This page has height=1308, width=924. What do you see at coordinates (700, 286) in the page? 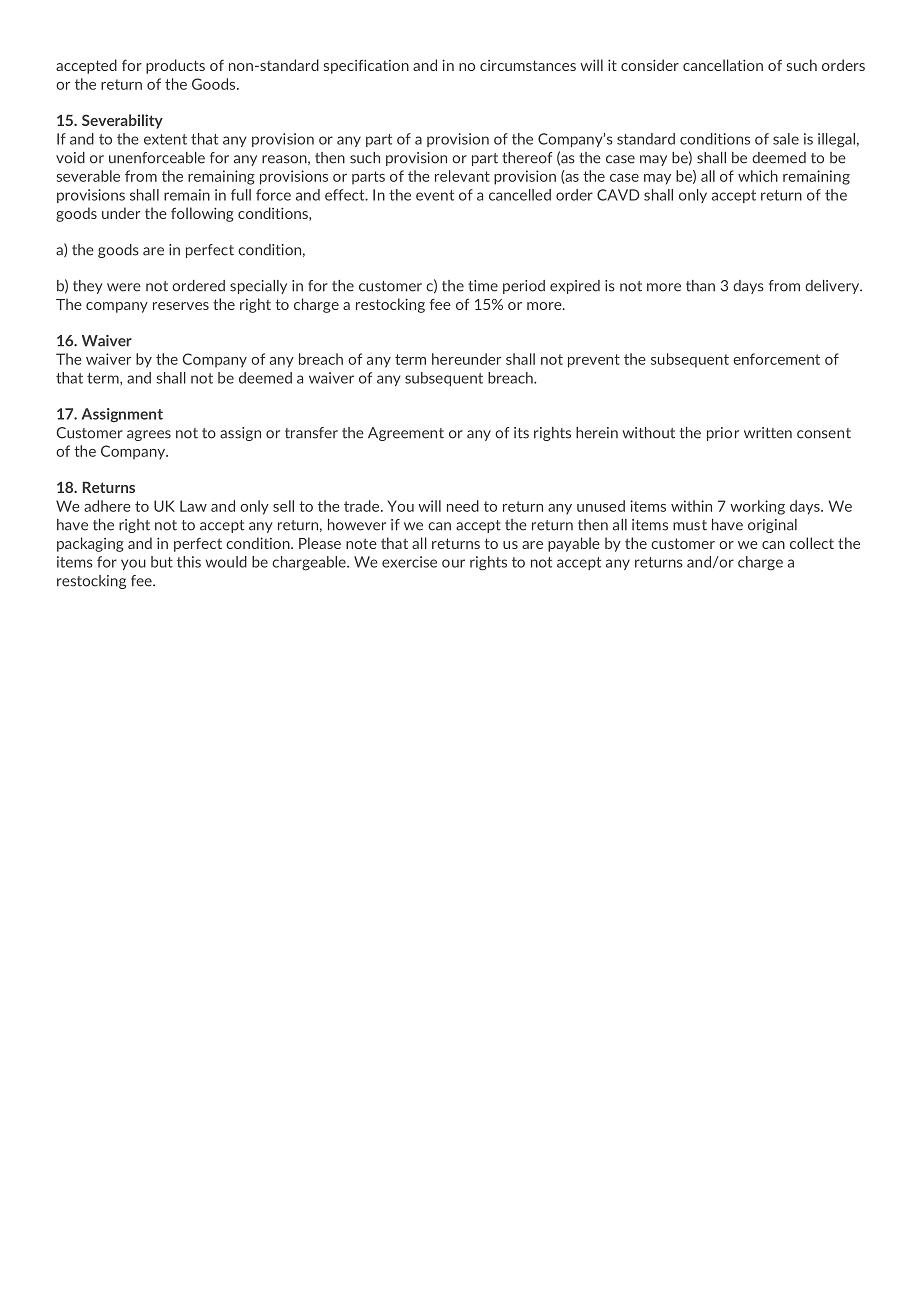
I see `than` at bounding box center [700, 286].
